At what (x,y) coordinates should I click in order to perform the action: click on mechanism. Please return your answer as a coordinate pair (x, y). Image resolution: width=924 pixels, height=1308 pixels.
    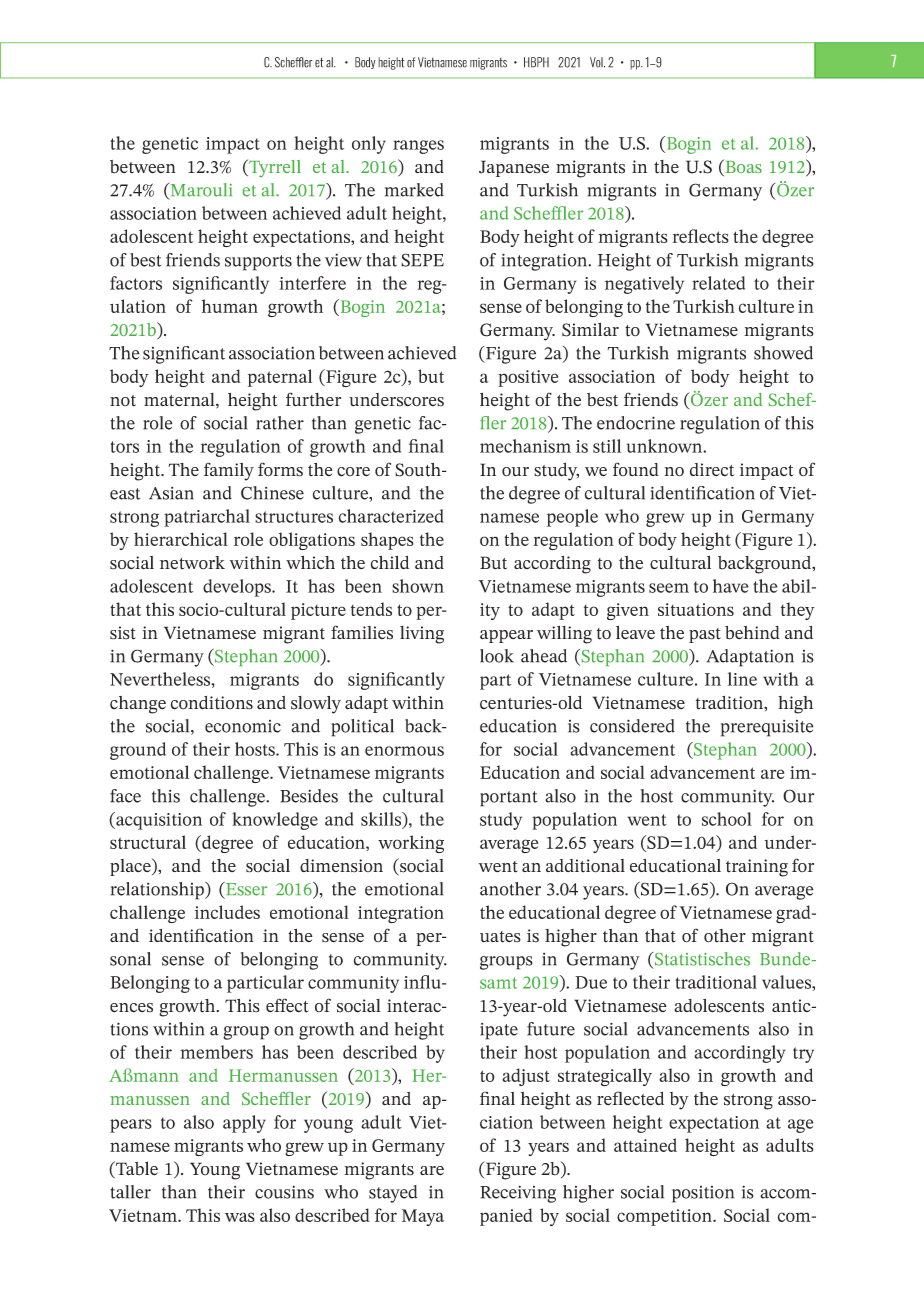
    Looking at the image, I should click on (525, 446).
